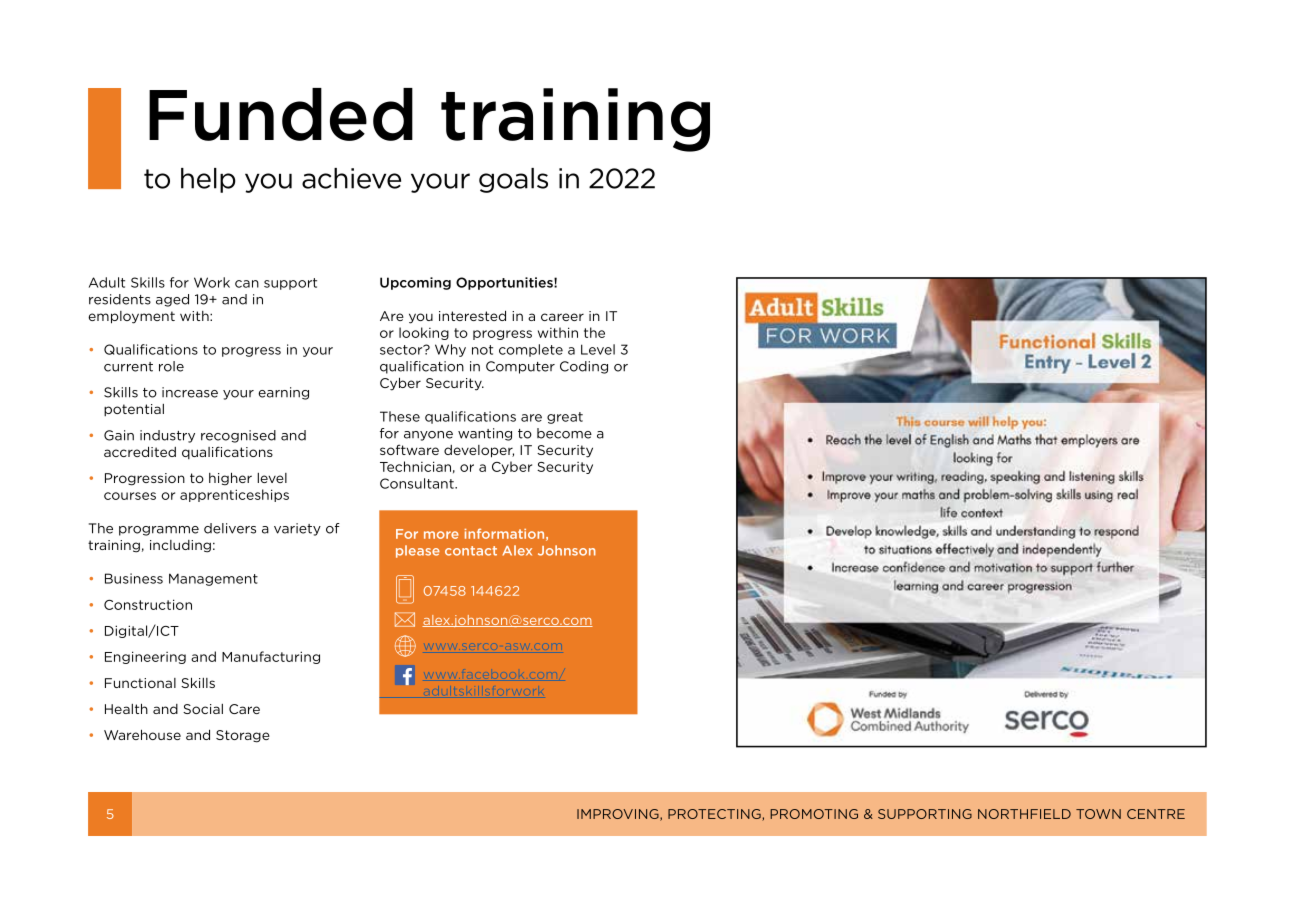 The width and height of the image is (1308, 924). I want to click on become, so click(564, 433).
